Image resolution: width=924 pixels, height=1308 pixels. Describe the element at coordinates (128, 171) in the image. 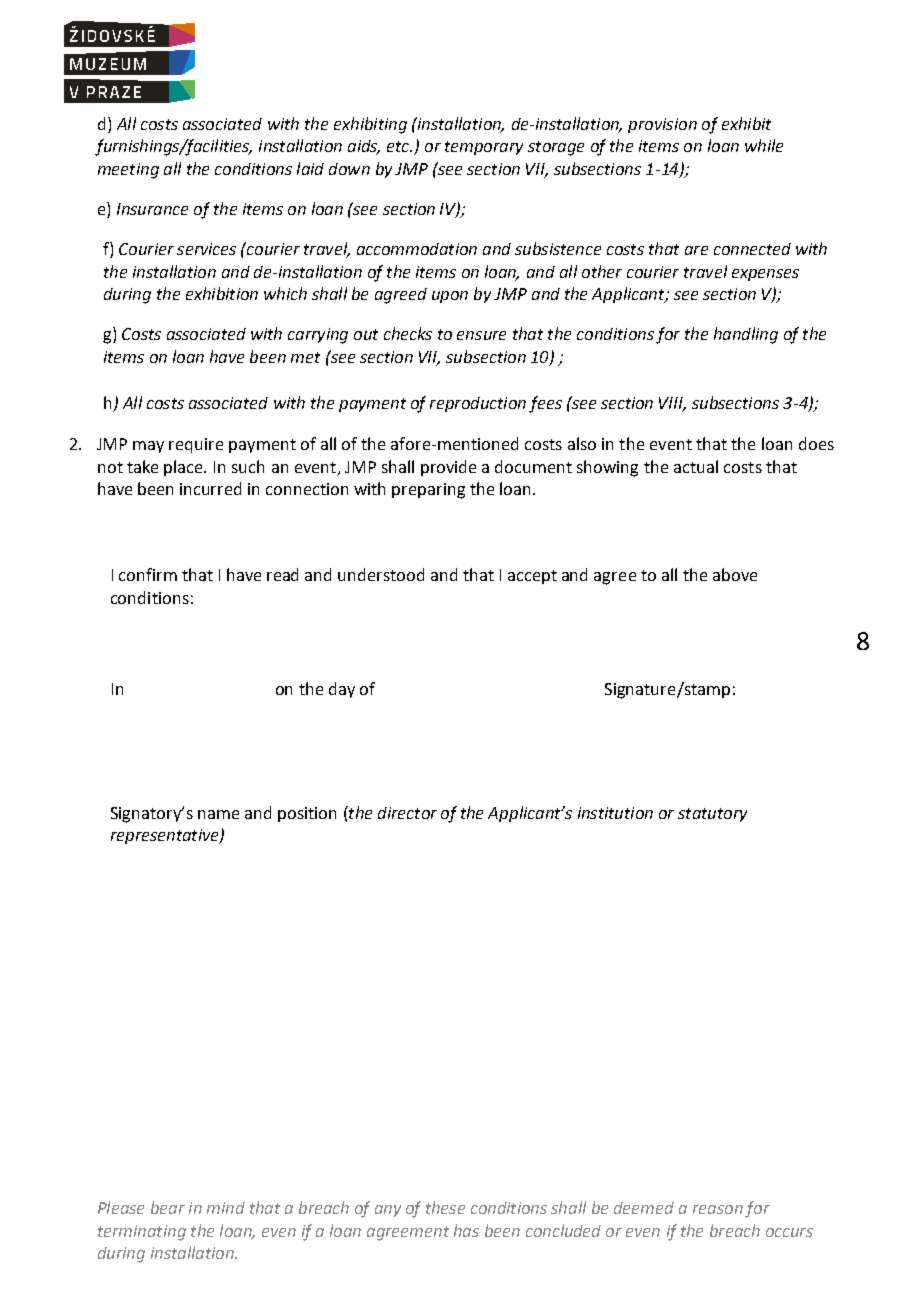

I see `meeting` at that location.
